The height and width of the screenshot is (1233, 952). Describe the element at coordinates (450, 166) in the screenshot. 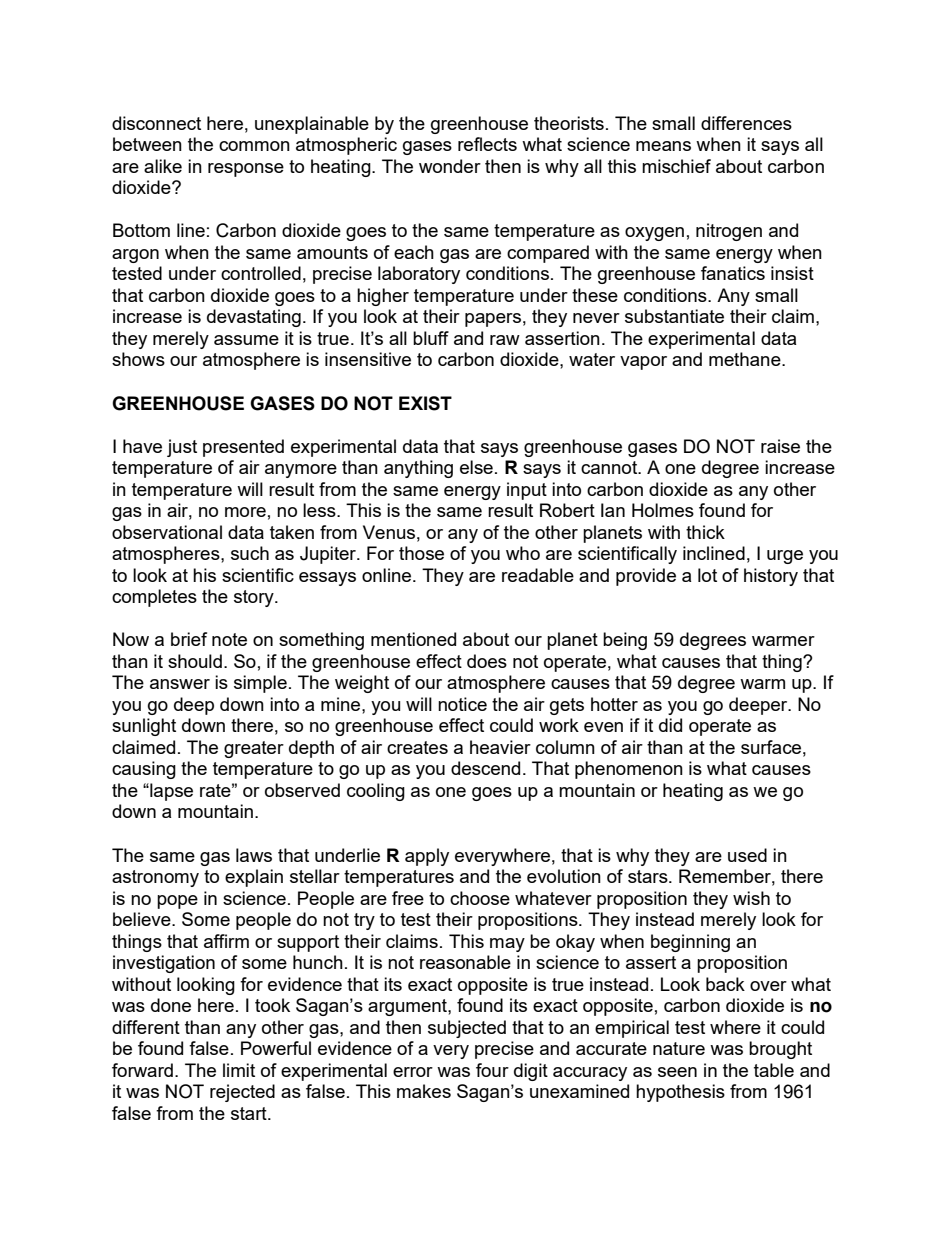

I see `wonder` at that location.
